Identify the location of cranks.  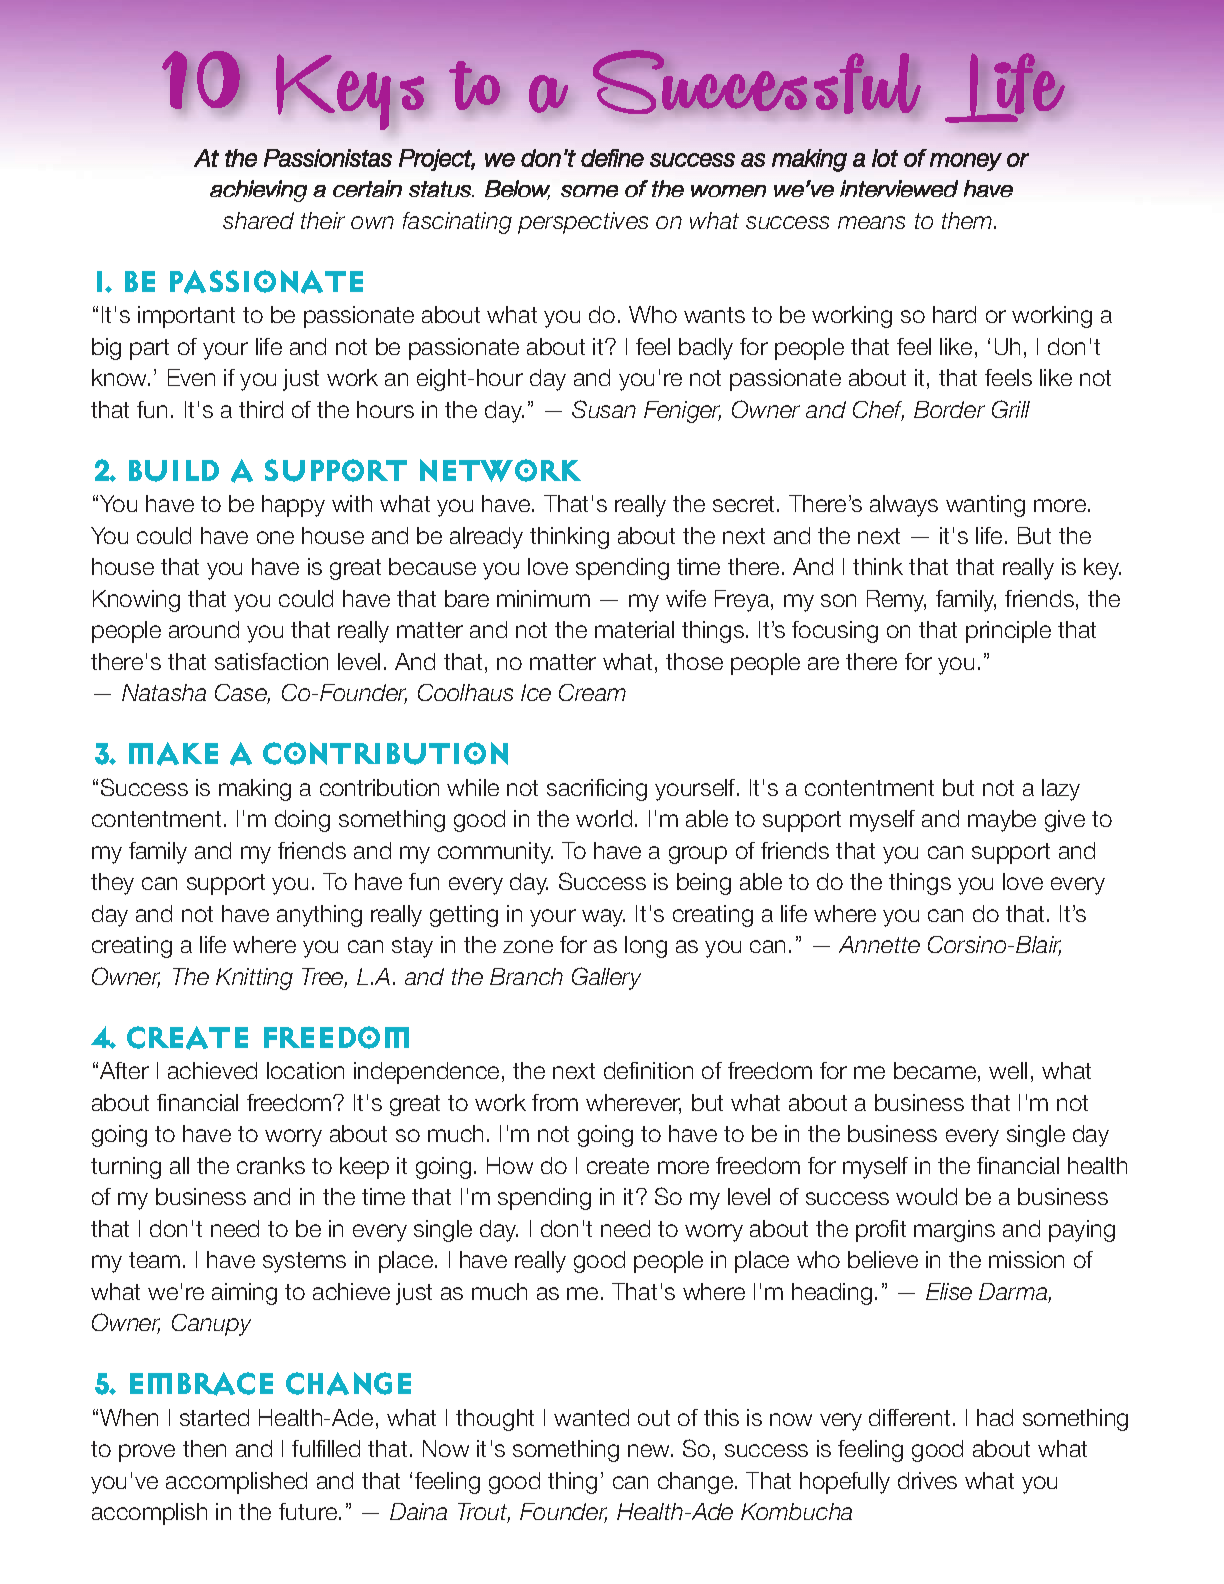
(271, 1165).
